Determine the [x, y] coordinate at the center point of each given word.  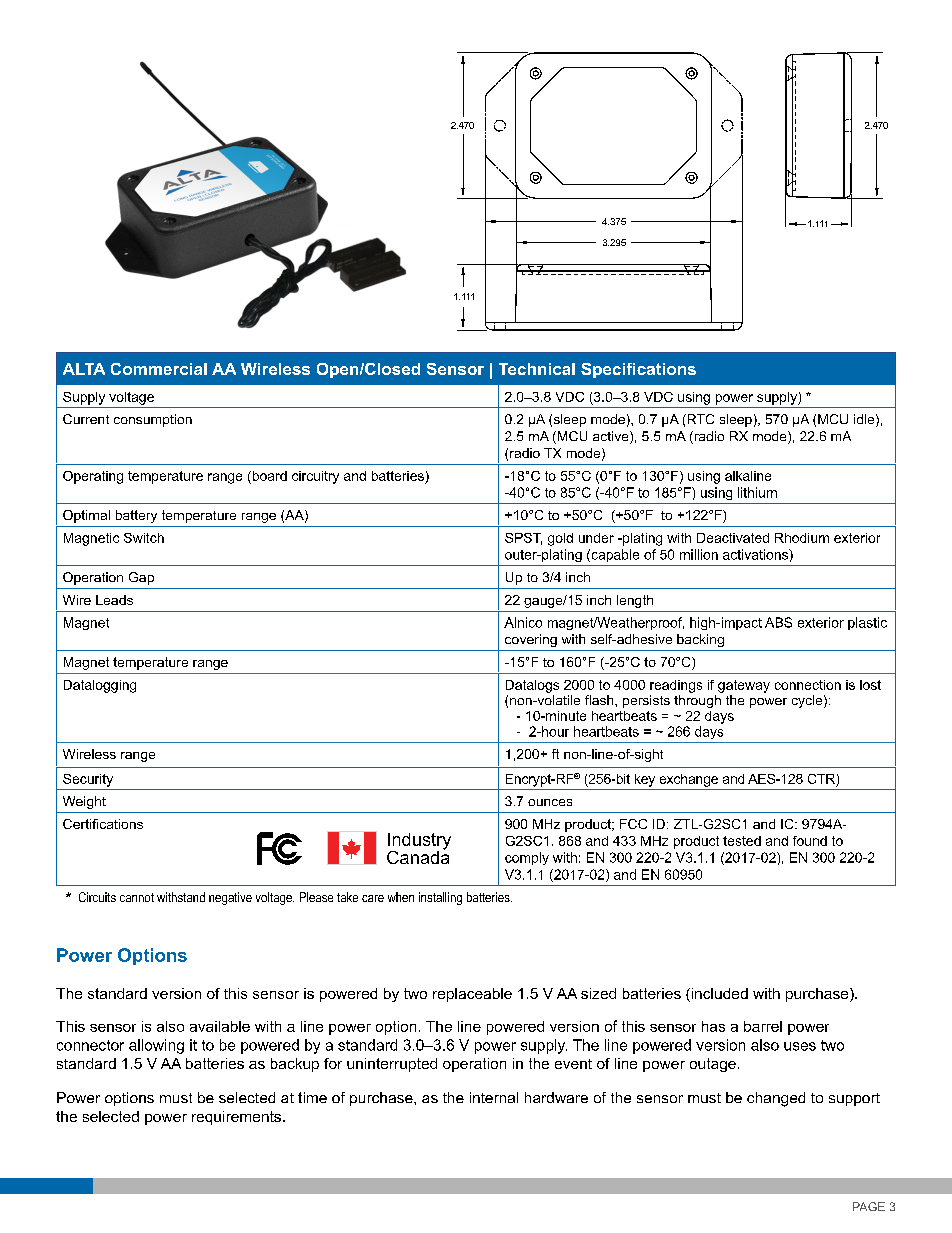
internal [494, 1097]
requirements [238, 1118]
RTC [699, 419]
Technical [537, 369]
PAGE [869, 1206]
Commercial [159, 369]
